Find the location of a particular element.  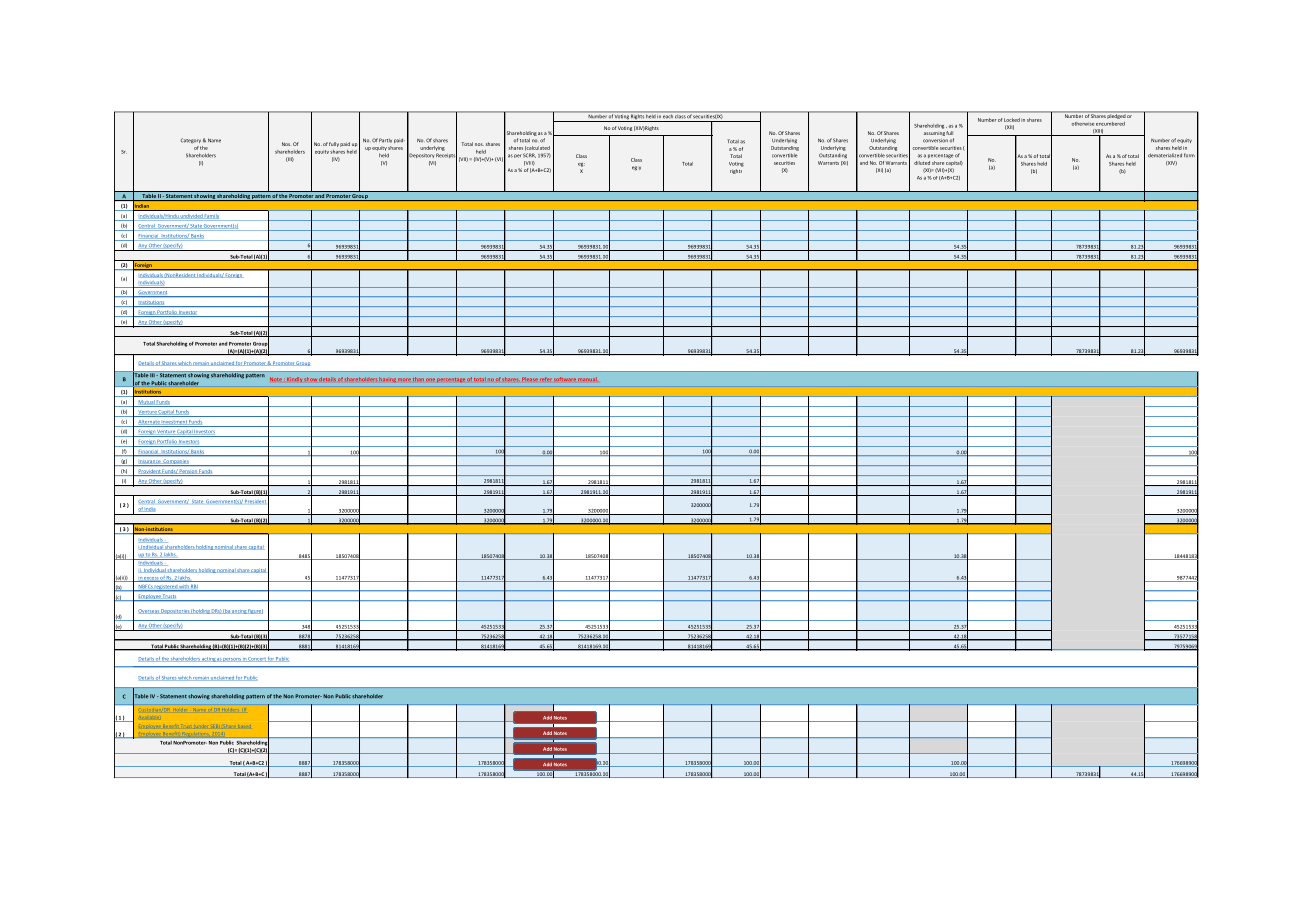

persons is located at coordinates (232, 660).
